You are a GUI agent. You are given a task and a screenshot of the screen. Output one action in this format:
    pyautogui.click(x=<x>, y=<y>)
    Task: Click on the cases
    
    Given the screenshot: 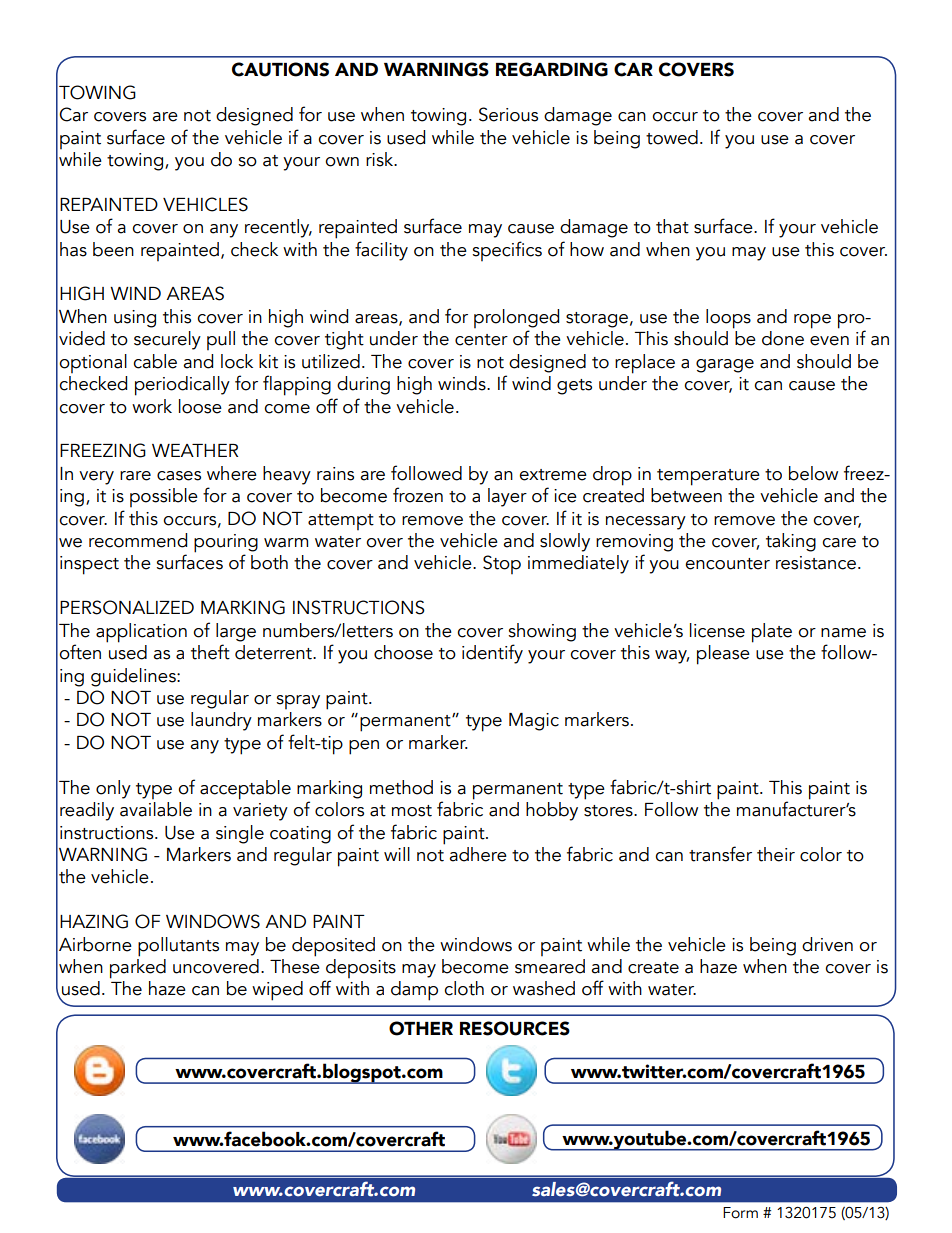 What is the action you would take?
    pyautogui.click(x=179, y=476)
